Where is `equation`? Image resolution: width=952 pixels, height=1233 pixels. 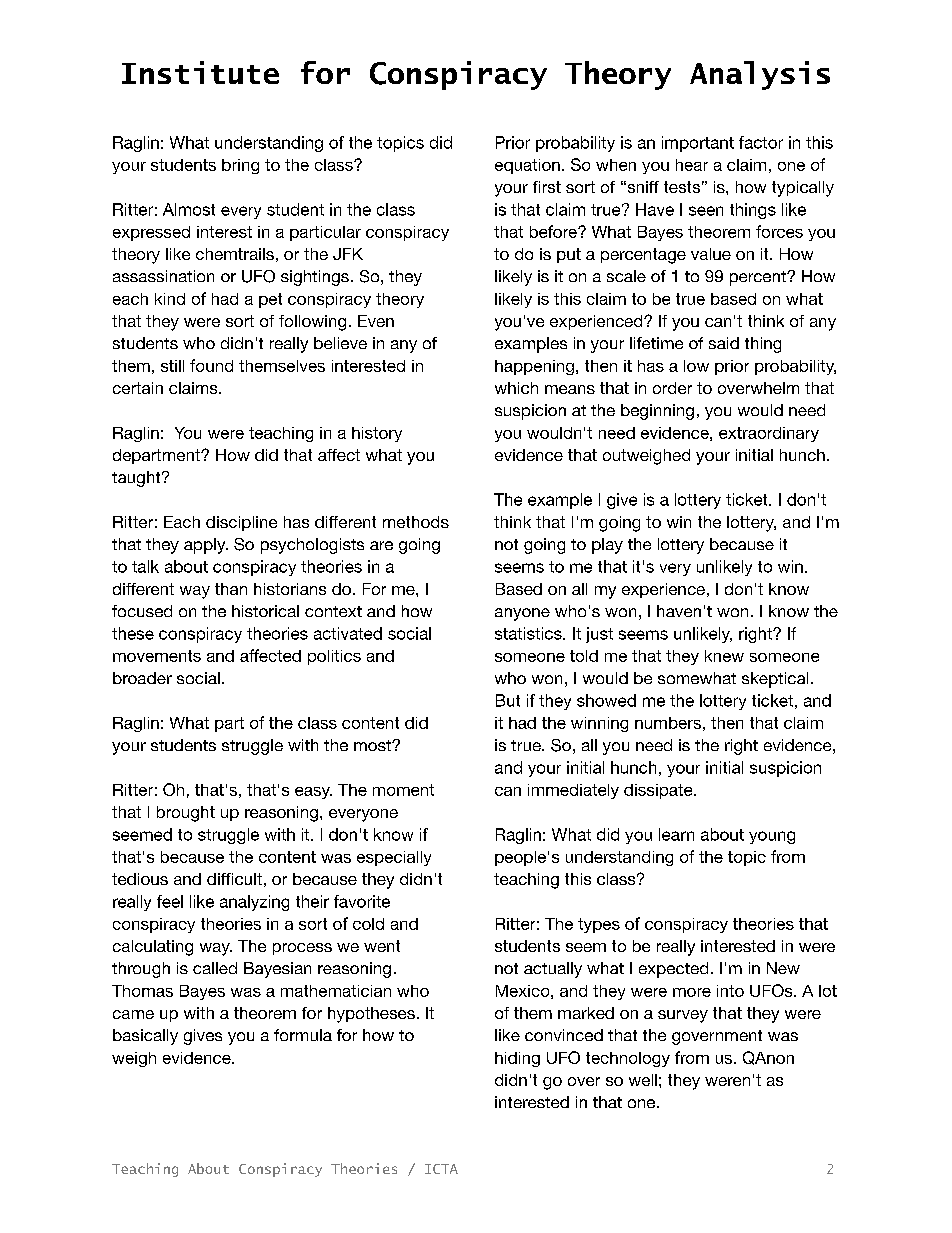 equation is located at coordinates (527, 166).
